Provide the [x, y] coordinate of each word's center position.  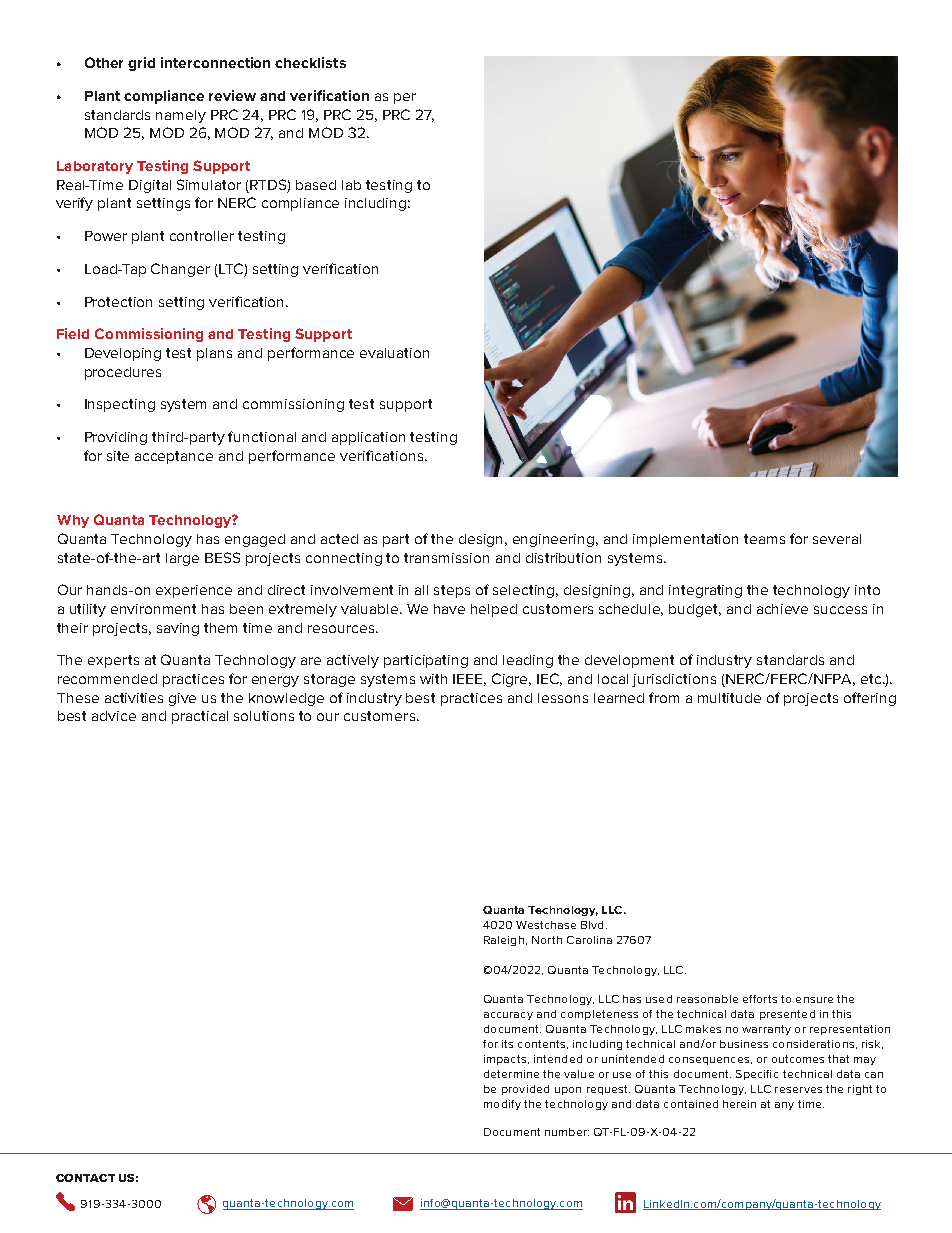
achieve [782, 609]
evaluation [394, 353]
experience [194, 591]
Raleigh [504, 941]
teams [764, 539]
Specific [757, 1075]
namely [181, 116]
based [316, 185]
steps [452, 591]
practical [200, 717]
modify [502, 1105]
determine [511, 1074]
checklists [310, 62]
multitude [729, 698]
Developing [123, 354]
